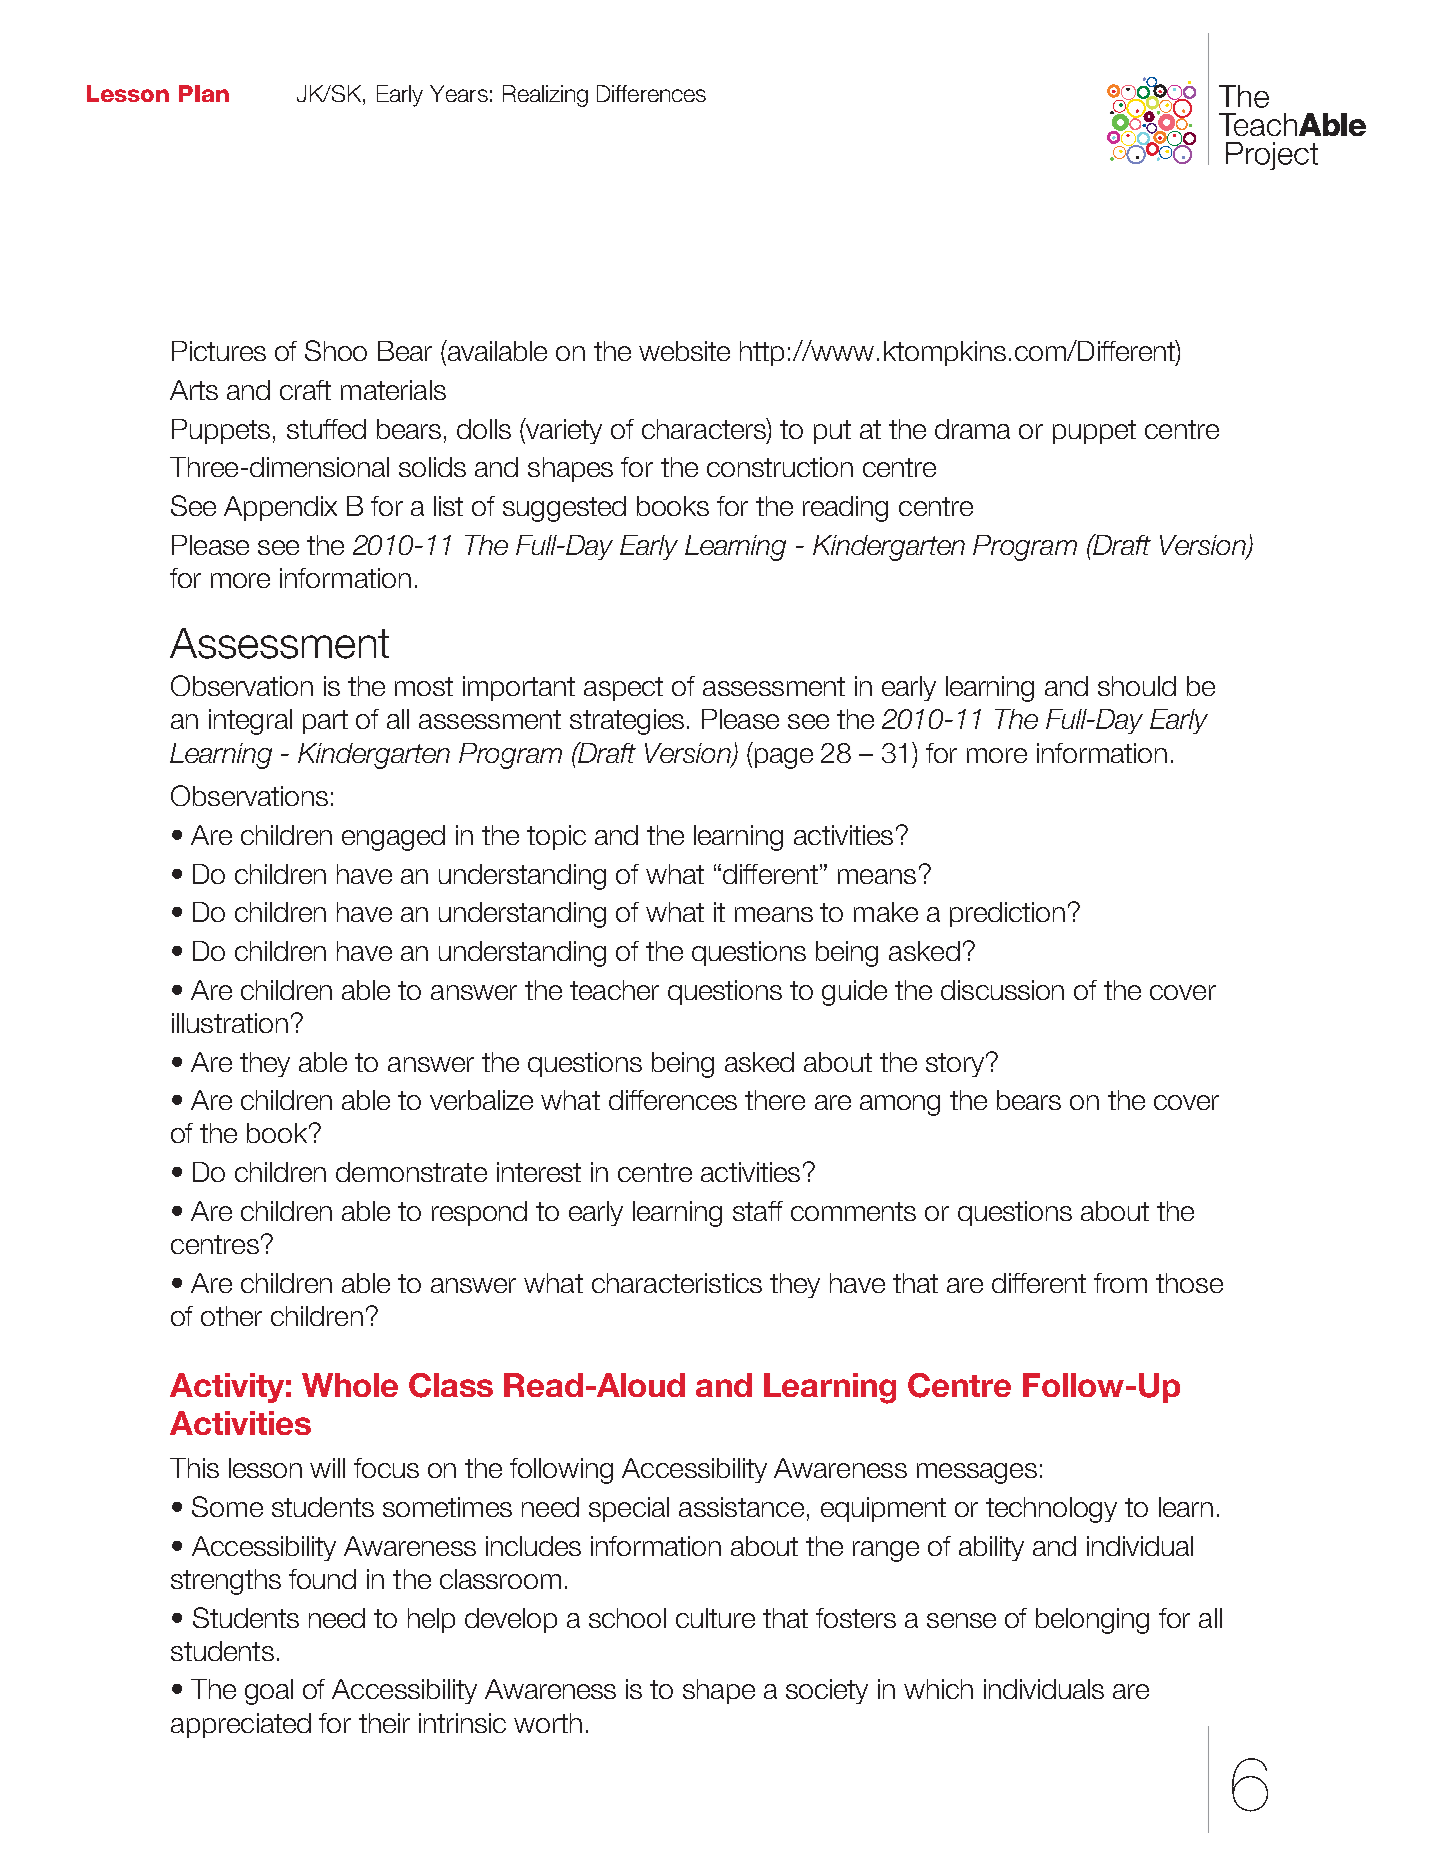  Describe the element at coordinates (623, 689) in the image. I see `aspect` at that location.
